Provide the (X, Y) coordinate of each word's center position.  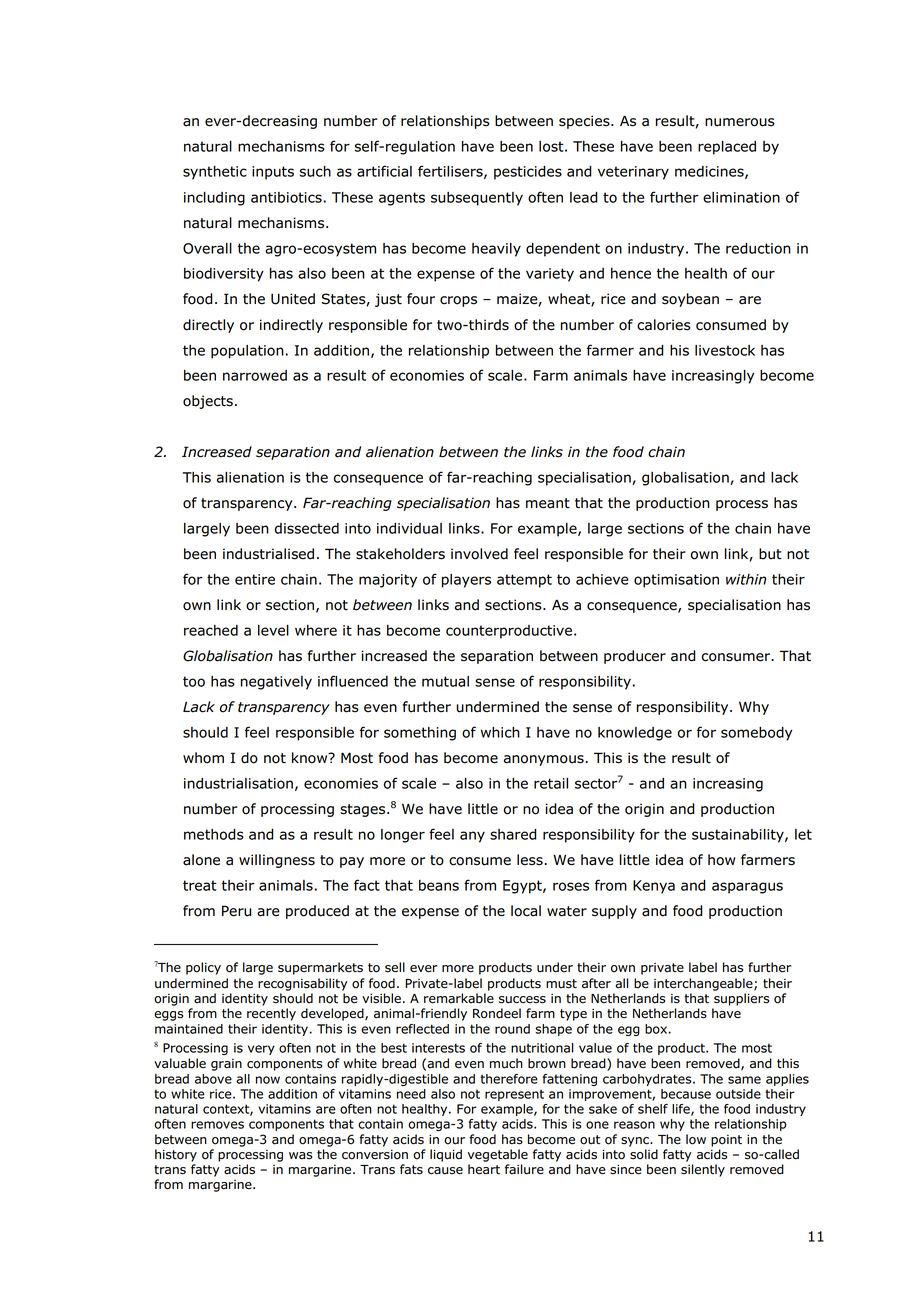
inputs (273, 173)
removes (217, 1125)
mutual (445, 681)
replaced (727, 148)
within (746, 579)
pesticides (528, 173)
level (273, 630)
